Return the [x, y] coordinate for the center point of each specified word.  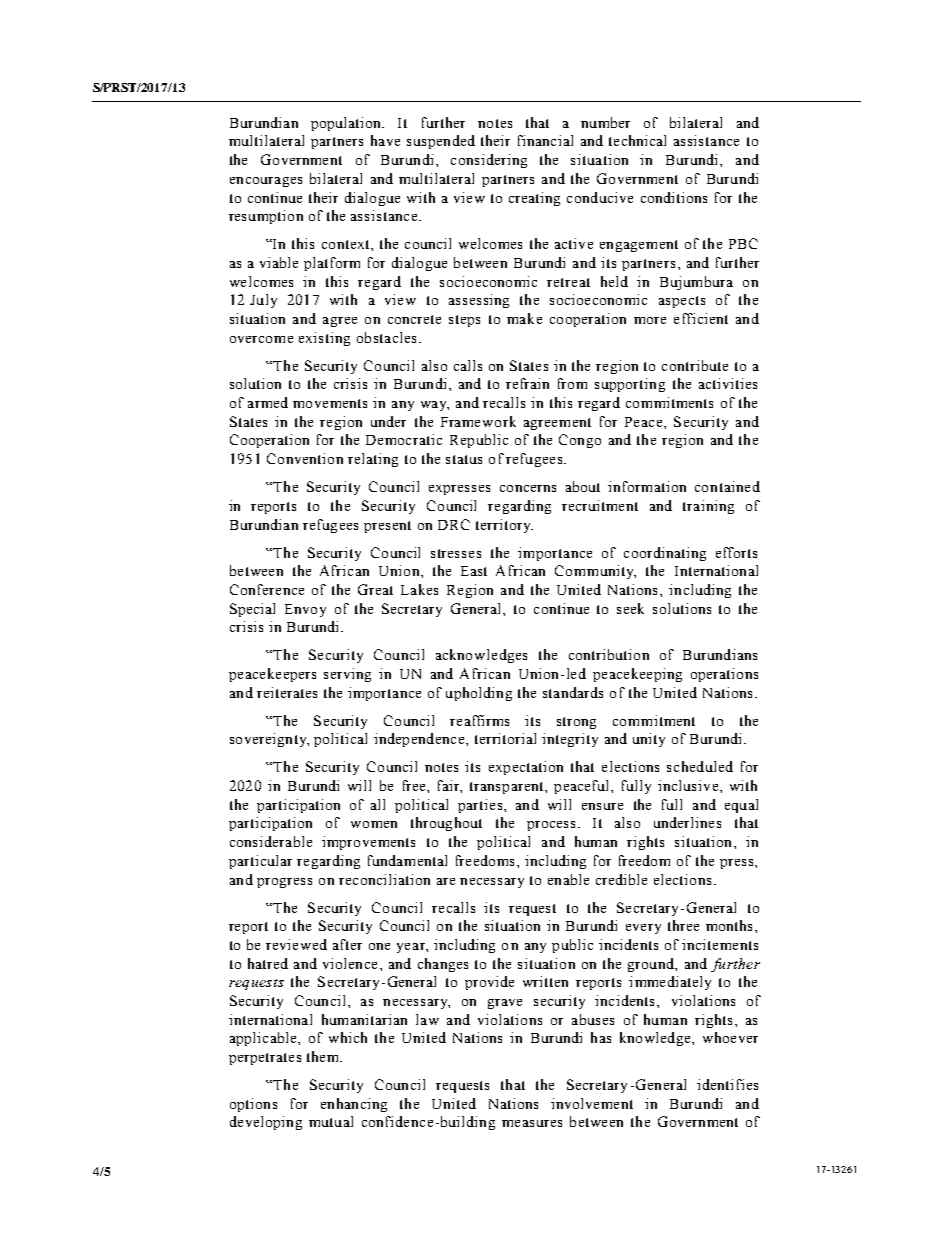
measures [532, 1123]
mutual [331, 1121]
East [474, 571]
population [347, 124]
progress [284, 883]
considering [489, 161]
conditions [674, 197]
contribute [695, 365]
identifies [727, 1084]
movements [330, 403]
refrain [527, 383]
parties [481, 806]
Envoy [305, 610]
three [683, 925]
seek [630, 608]
